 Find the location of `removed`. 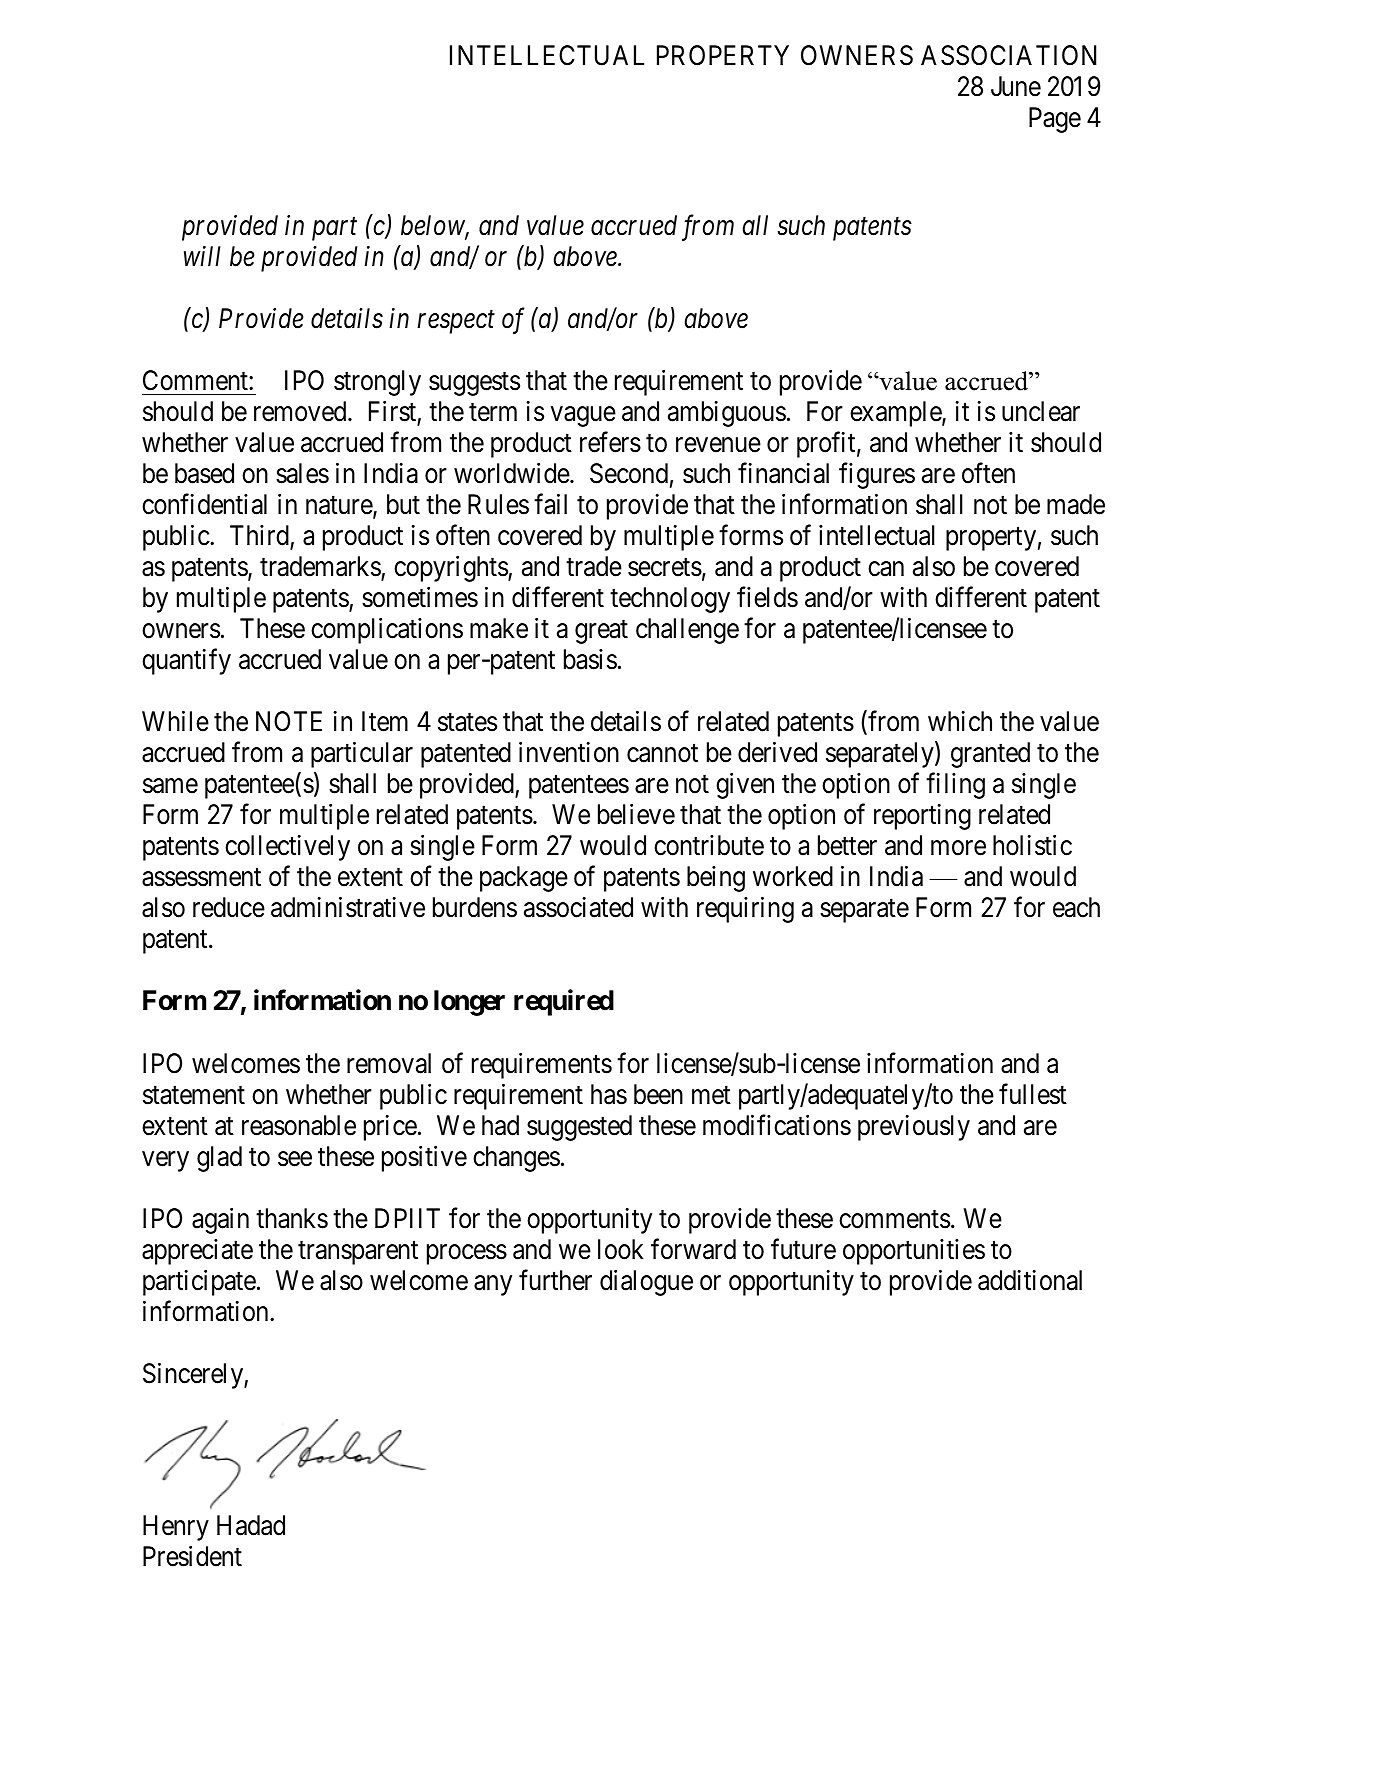

removed is located at coordinates (301, 411).
